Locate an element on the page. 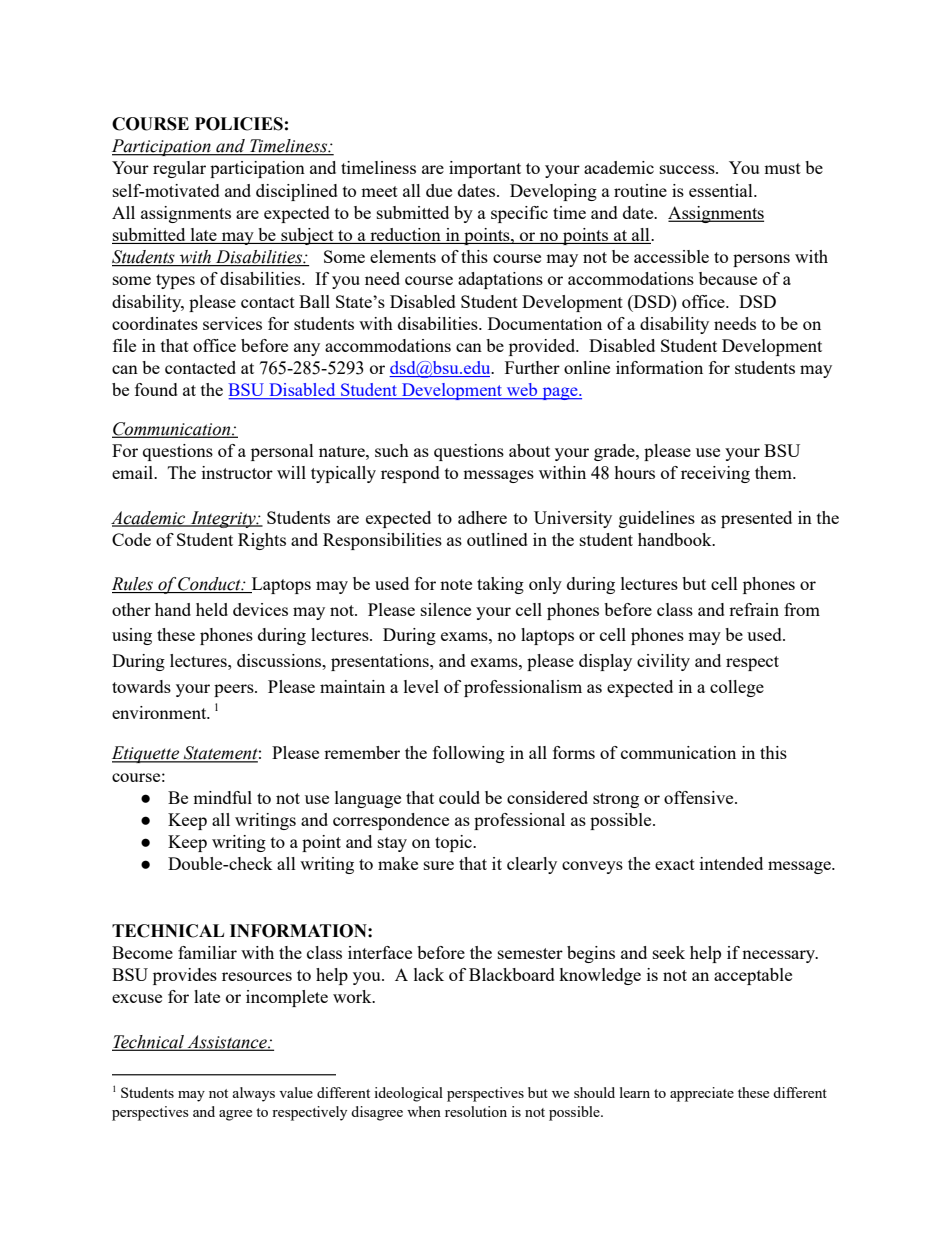  regular is located at coordinates (179, 169).
